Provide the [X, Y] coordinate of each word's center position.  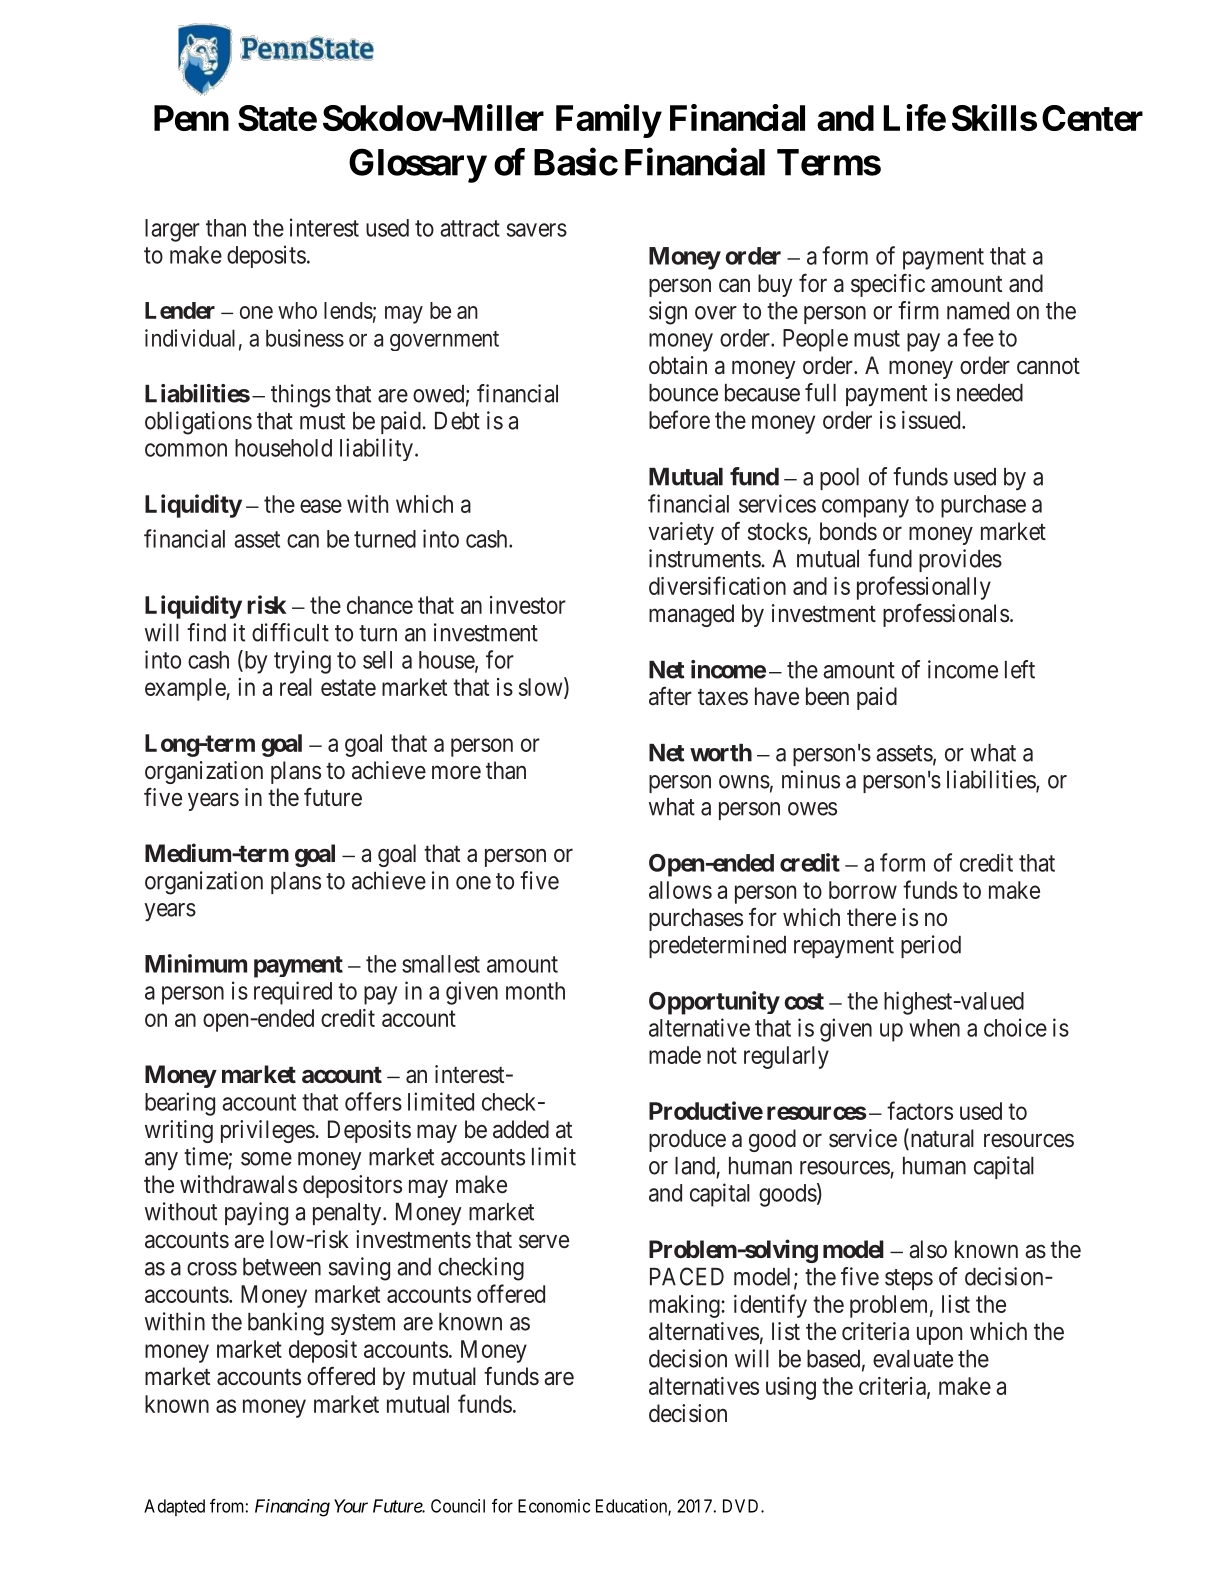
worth [721, 753]
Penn [191, 118]
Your [351, 1506]
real [296, 687]
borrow [863, 890]
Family [608, 121]
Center [1092, 118]
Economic [554, 1506]
